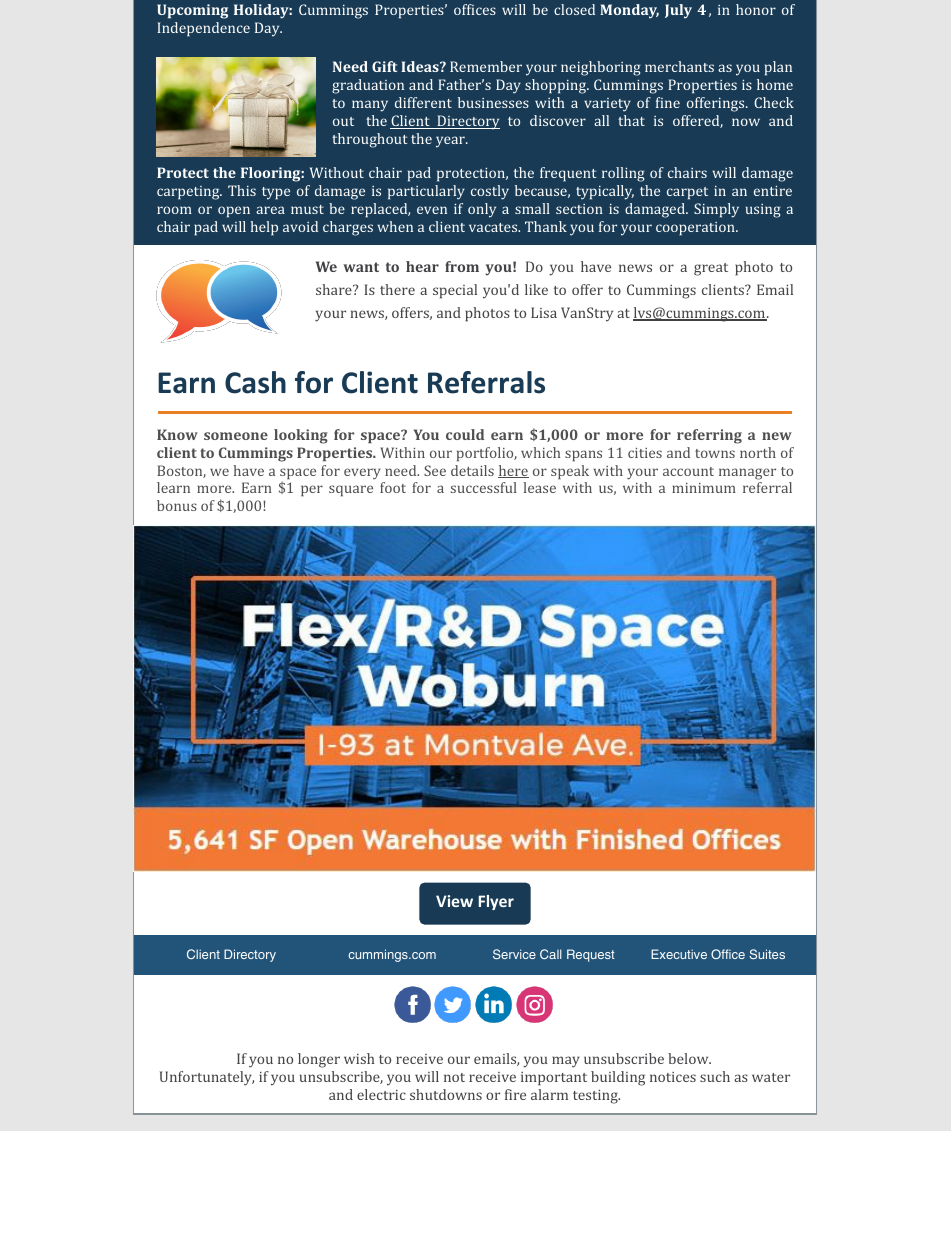 Image resolution: width=952 pixels, height=1233 pixels. Describe the element at coordinates (203, 29) in the image. I see `Independence` at that location.
